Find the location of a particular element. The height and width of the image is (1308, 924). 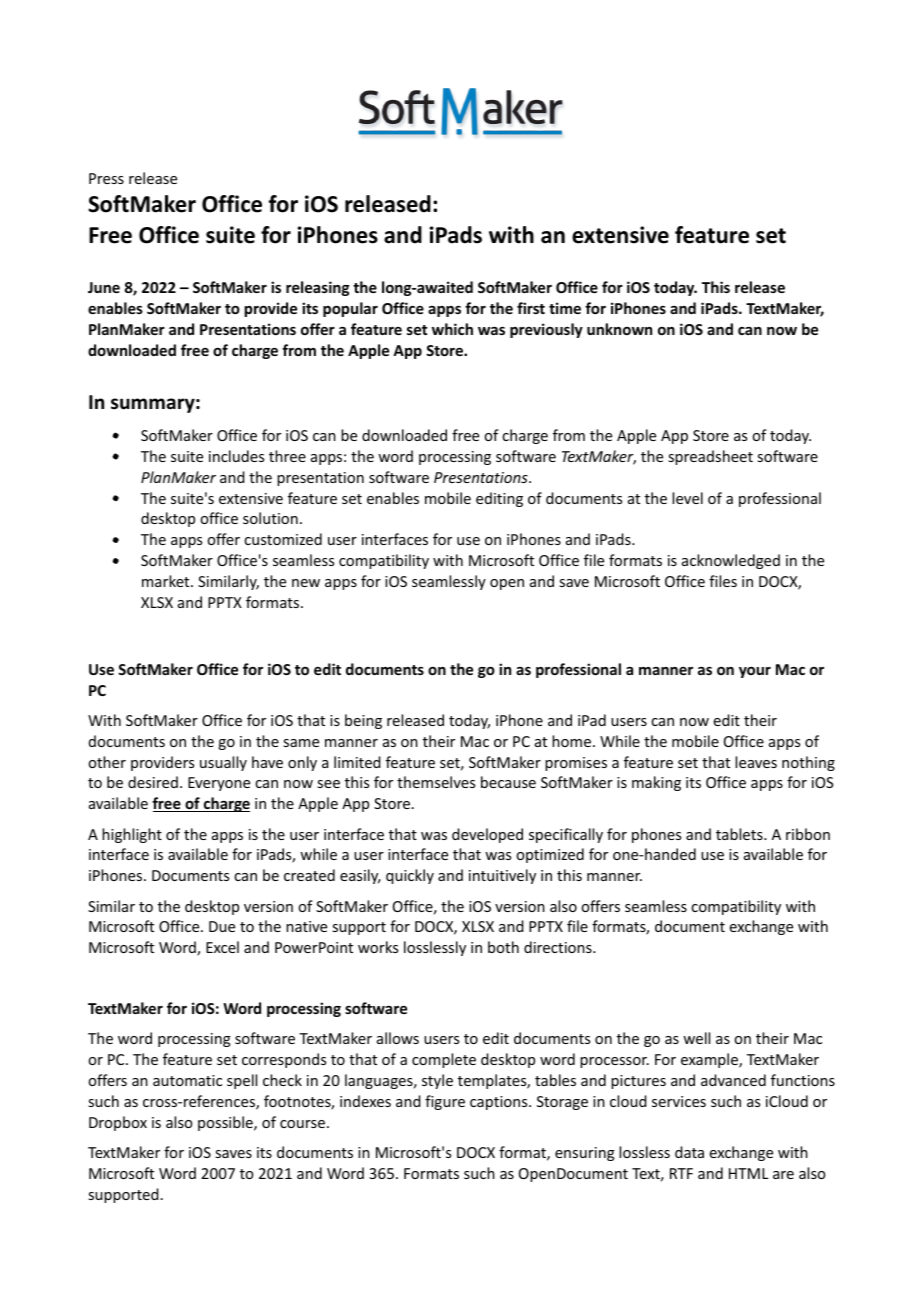

your is located at coordinates (755, 672).
